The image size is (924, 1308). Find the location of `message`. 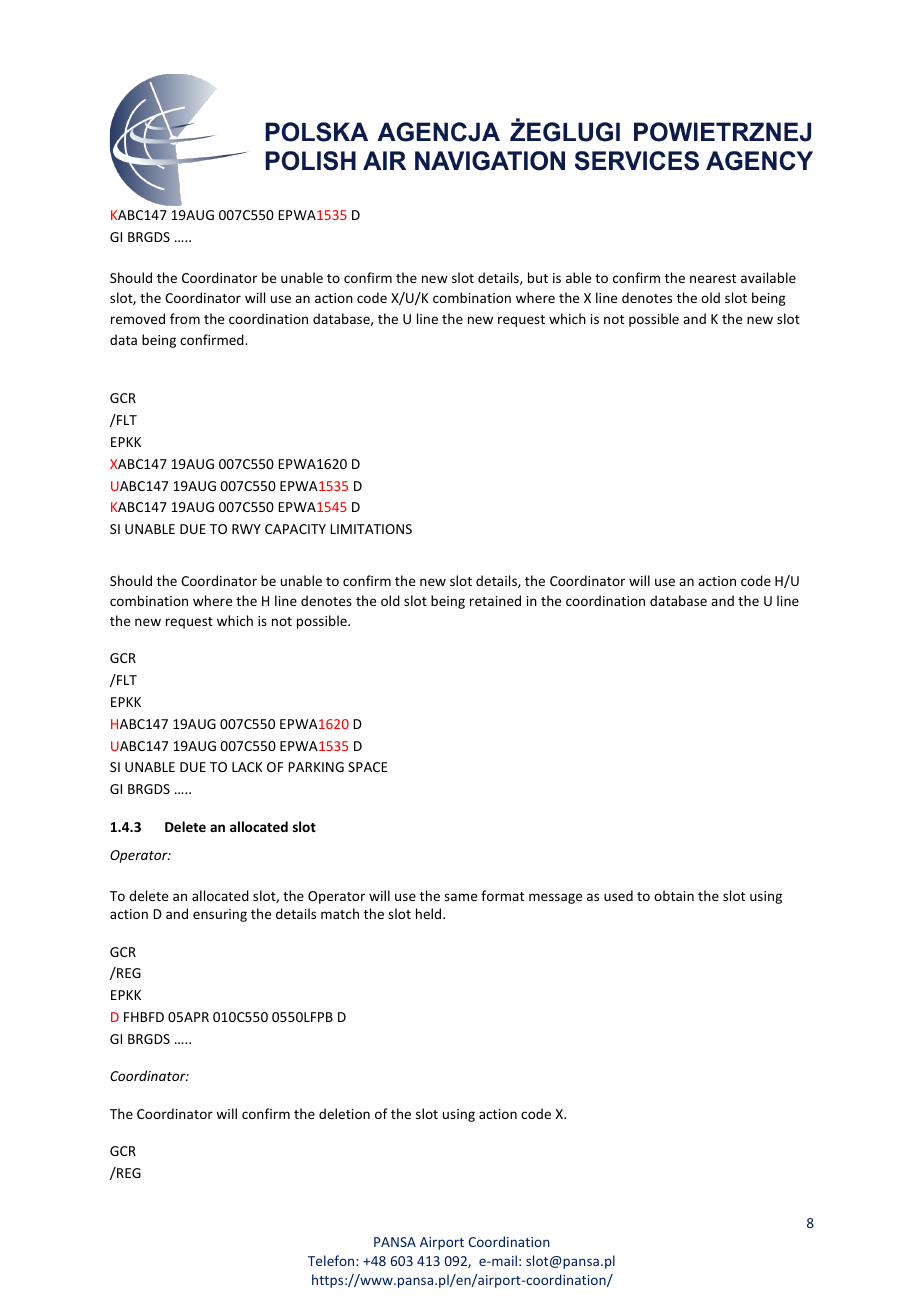

message is located at coordinates (555, 898).
